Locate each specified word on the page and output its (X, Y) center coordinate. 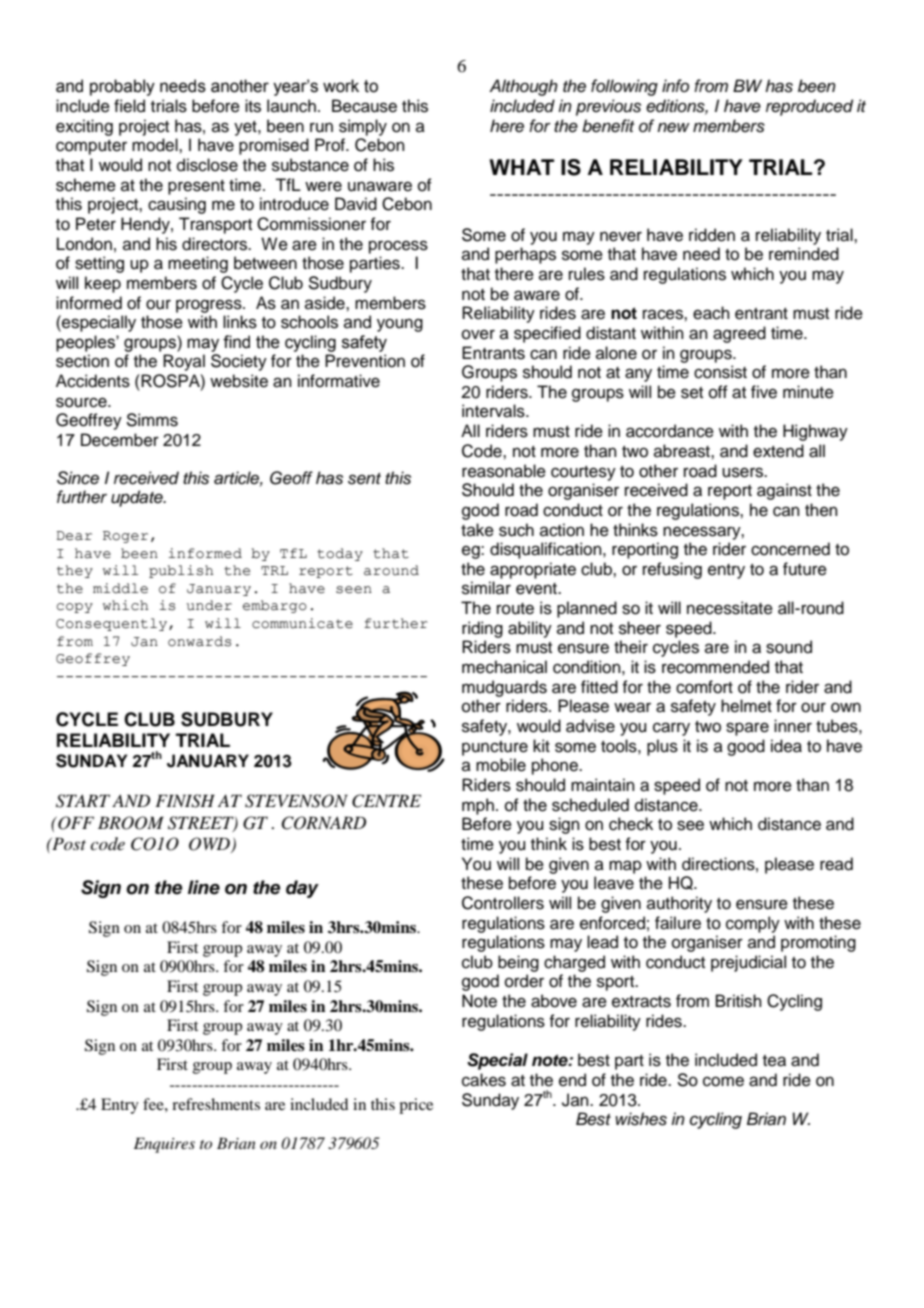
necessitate (730, 608)
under (209, 605)
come (723, 1081)
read (836, 864)
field (129, 106)
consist (720, 372)
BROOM (131, 823)
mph (478, 806)
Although (523, 87)
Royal (184, 362)
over (478, 334)
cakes (484, 1080)
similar (486, 588)
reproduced (809, 107)
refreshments (216, 1104)
